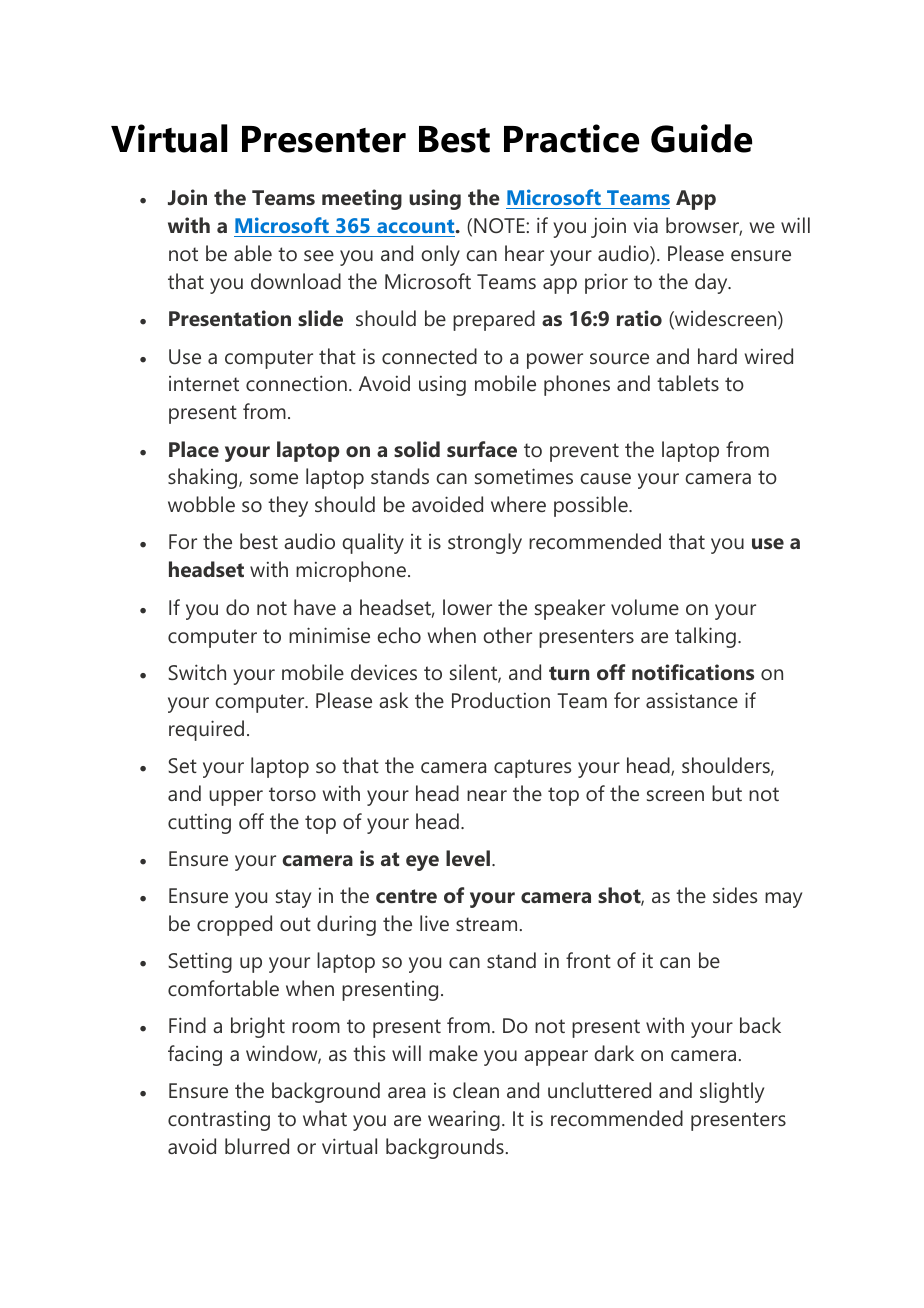  What do you see at coordinates (705, 637) in the page?
I see `talking` at bounding box center [705, 637].
